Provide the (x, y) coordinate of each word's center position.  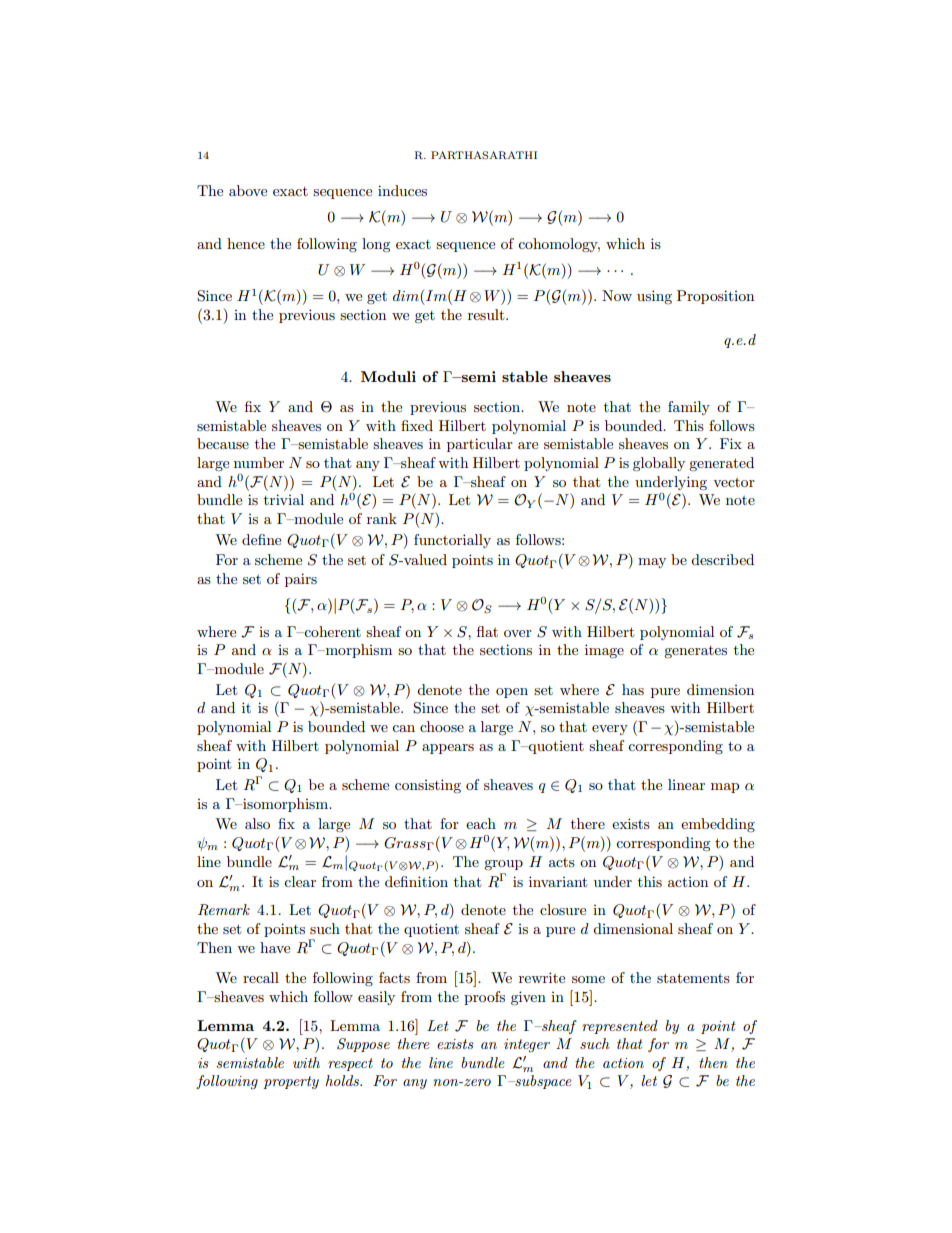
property (291, 1082)
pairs (301, 580)
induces (402, 190)
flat (487, 631)
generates (695, 652)
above (248, 190)
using (654, 297)
